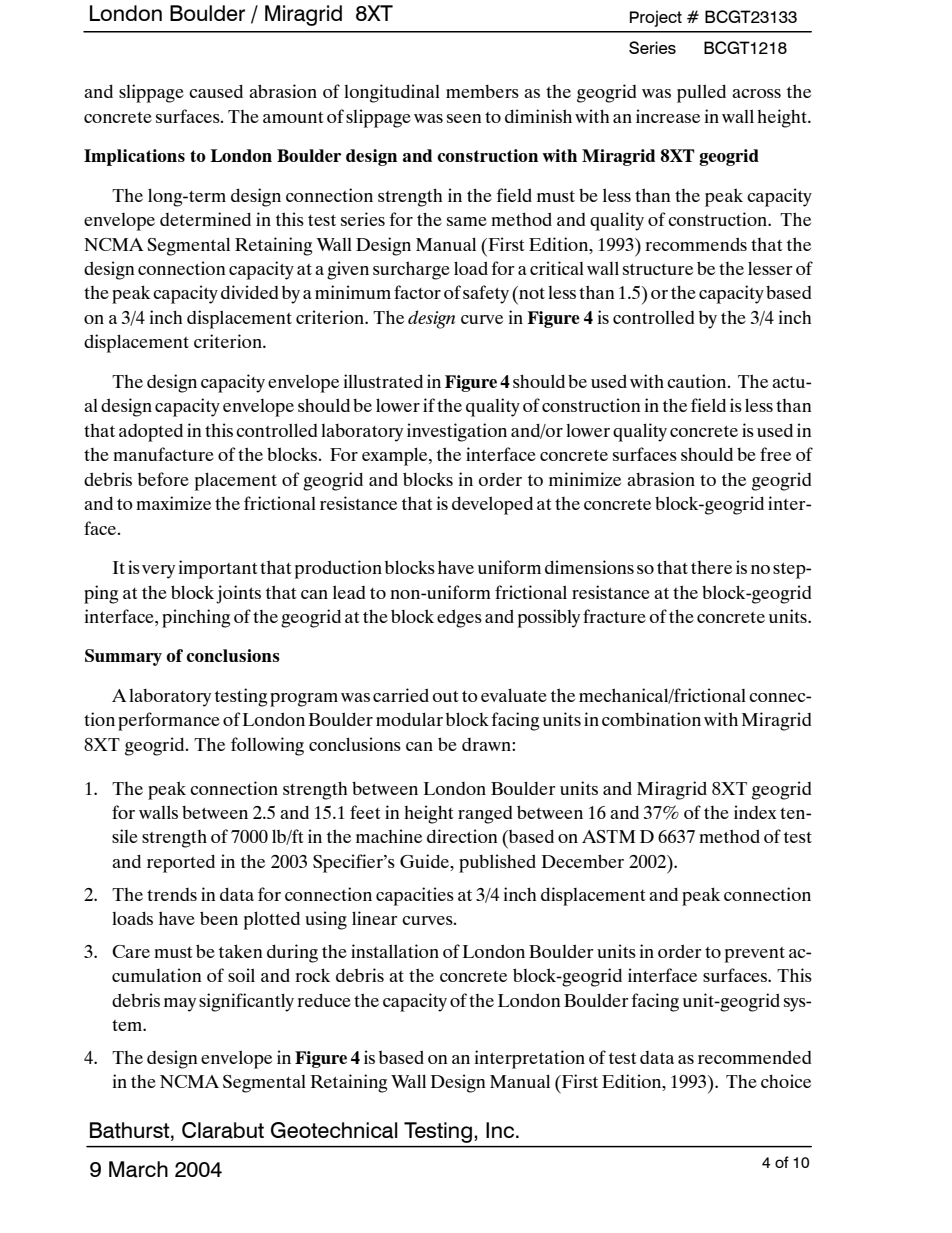  What do you see at coordinates (482, 91) in the screenshot?
I see `members` at bounding box center [482, 91].
